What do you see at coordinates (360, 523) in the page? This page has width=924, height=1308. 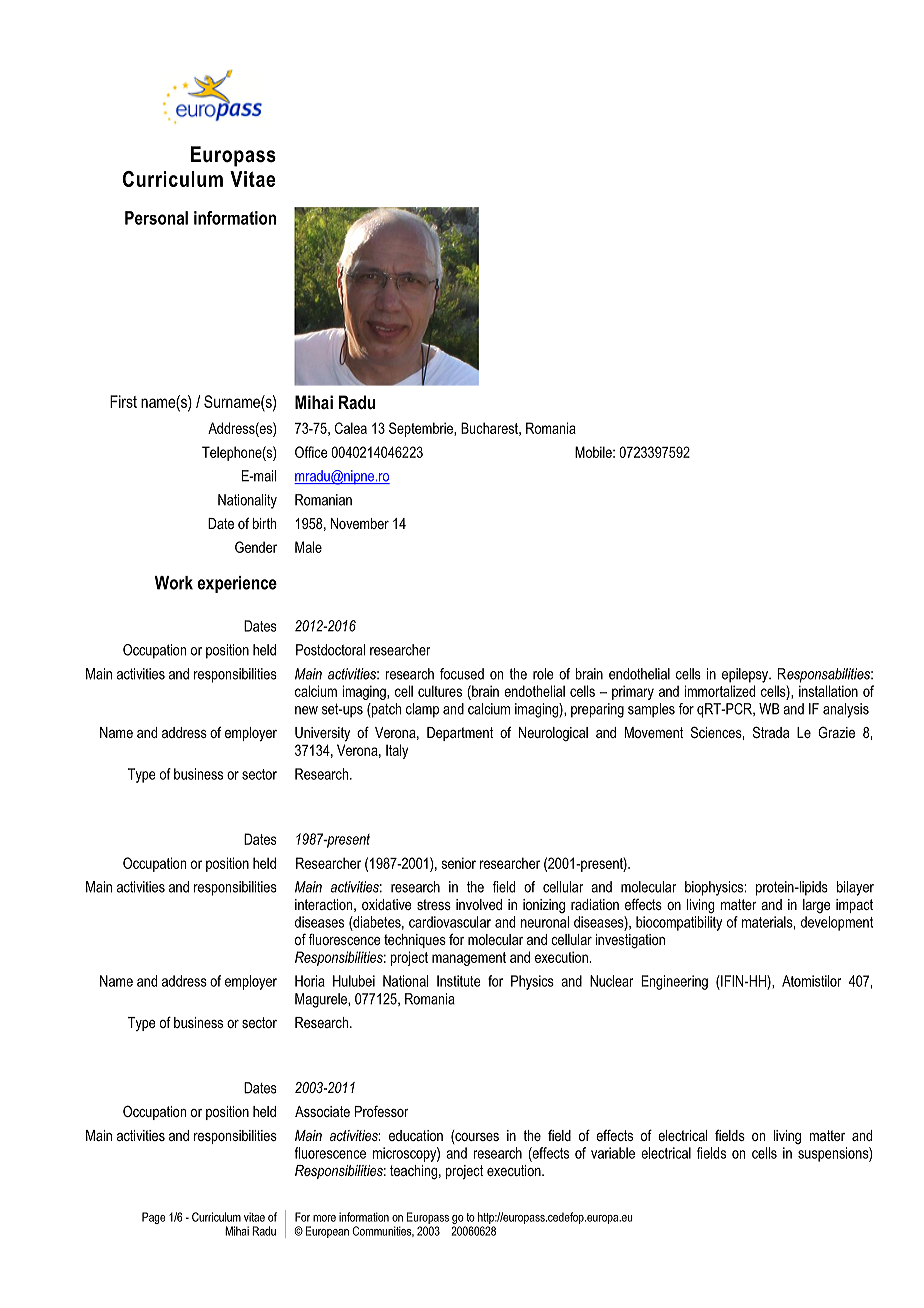 I see `November` at bounding box center [360, 523].
